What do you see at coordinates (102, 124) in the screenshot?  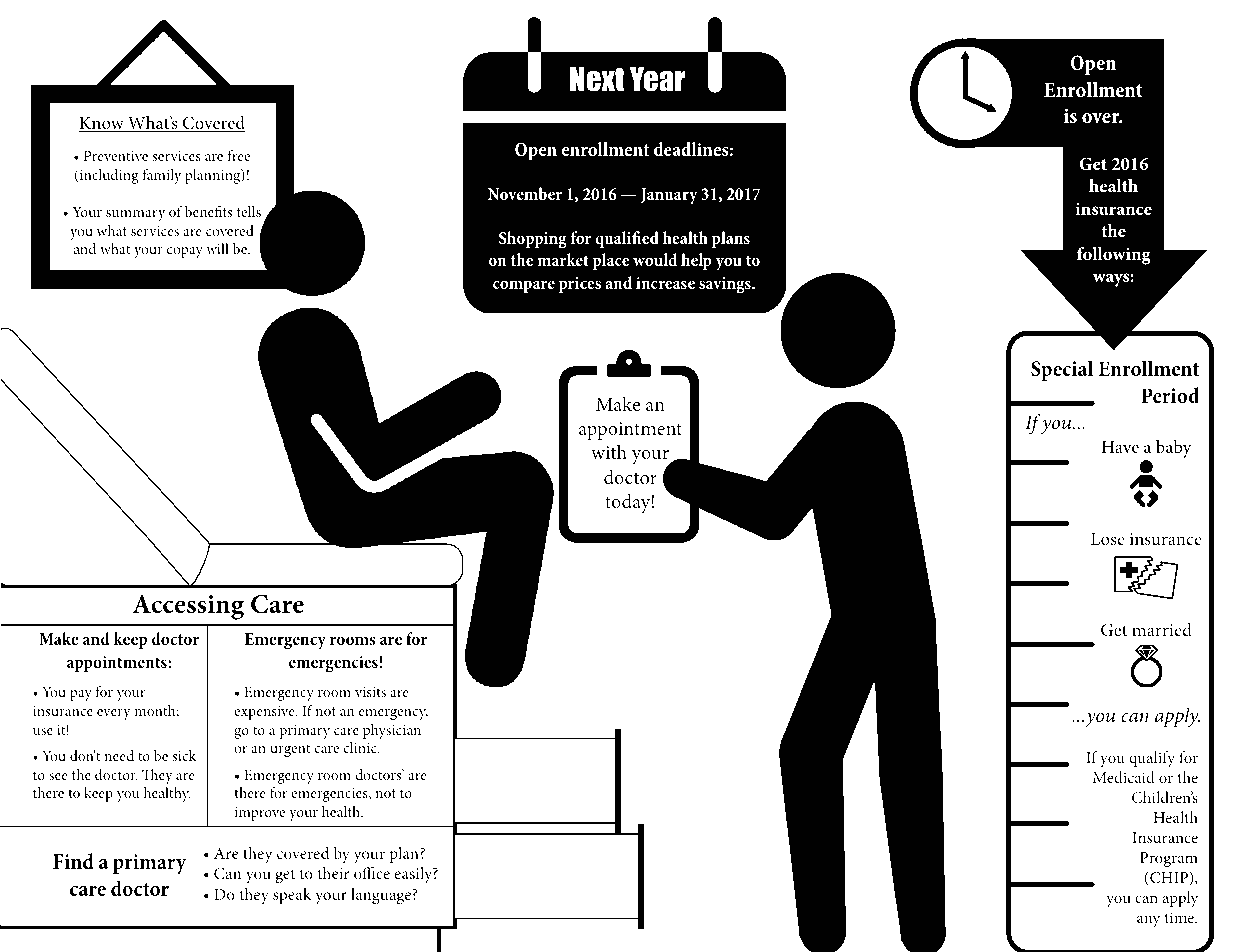 I see `Know` at bounding box center [102, 124].
